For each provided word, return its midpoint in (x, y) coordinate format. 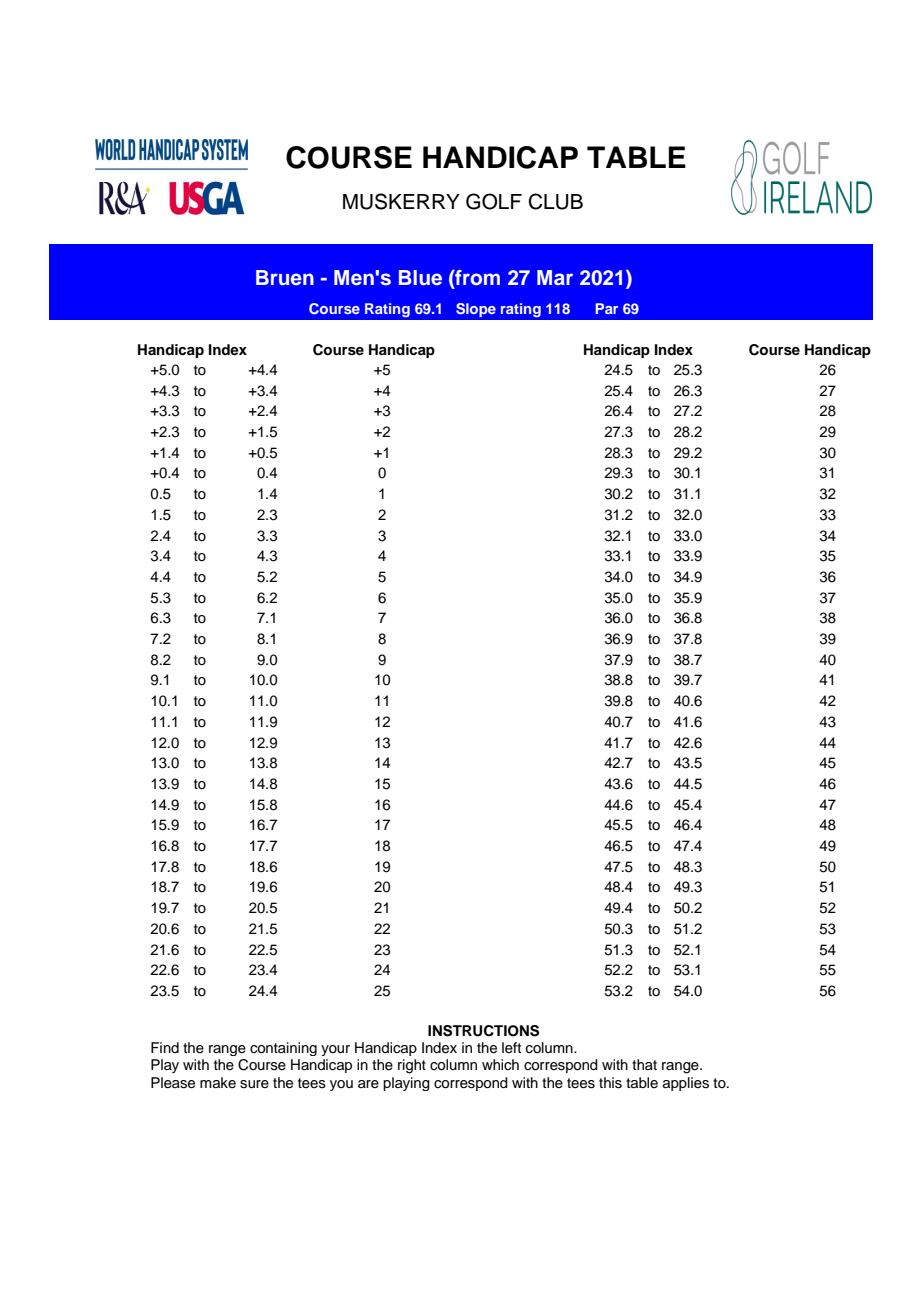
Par (606, 308)
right (412, 1066)
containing (283, 1049)
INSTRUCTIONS (483, 1031)
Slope (476, 310)
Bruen (285, 278)
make (218, 1082)
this (610, 1083)
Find (165, 1047)
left (512, 1048)
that (644, 1064)
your (335, 1050)
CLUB (556, 201)
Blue (420, 278)
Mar (555, 277)
